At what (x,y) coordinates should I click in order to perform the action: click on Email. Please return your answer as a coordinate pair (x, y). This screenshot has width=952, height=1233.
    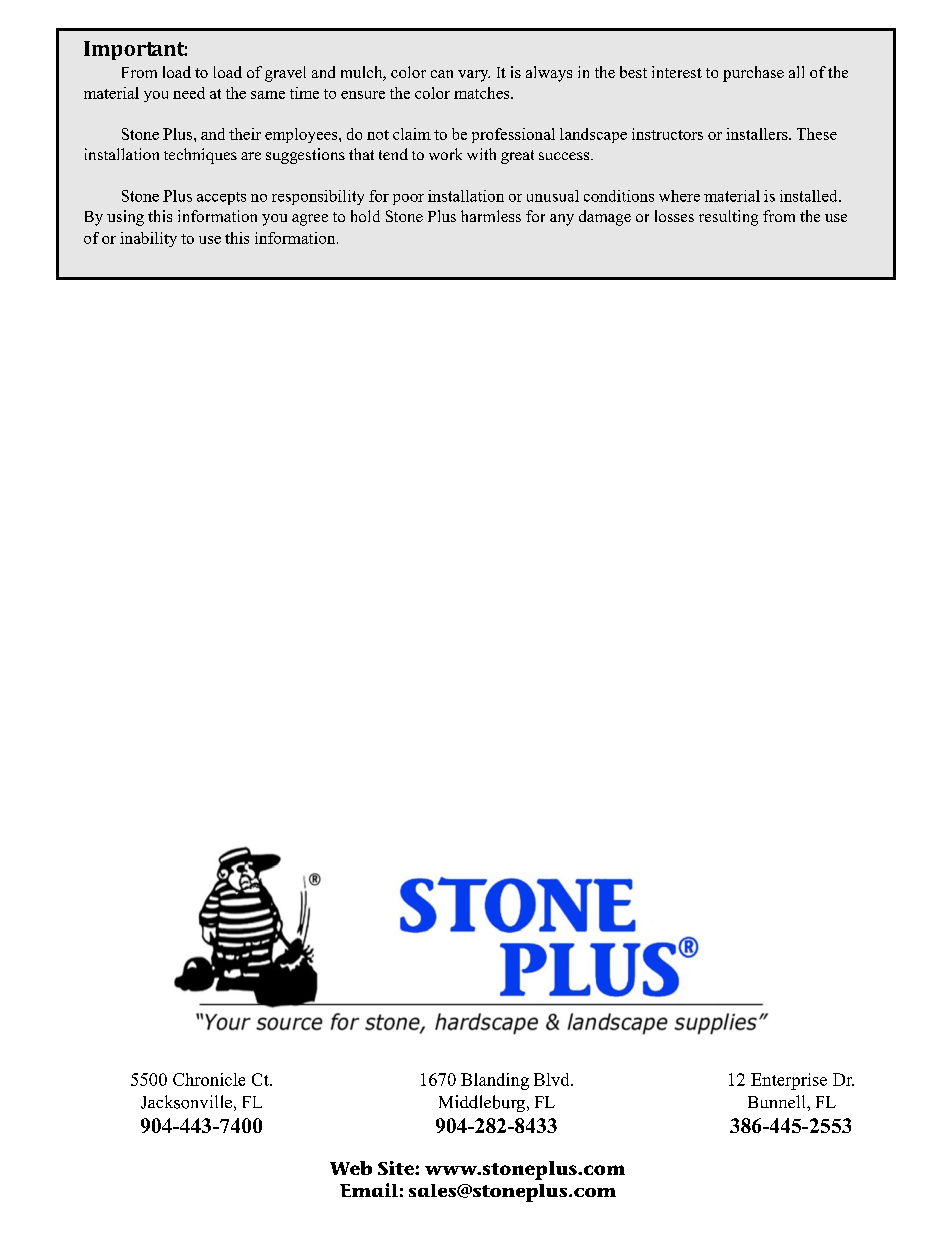
    Looking at the image, I should click on (369, 1190).
